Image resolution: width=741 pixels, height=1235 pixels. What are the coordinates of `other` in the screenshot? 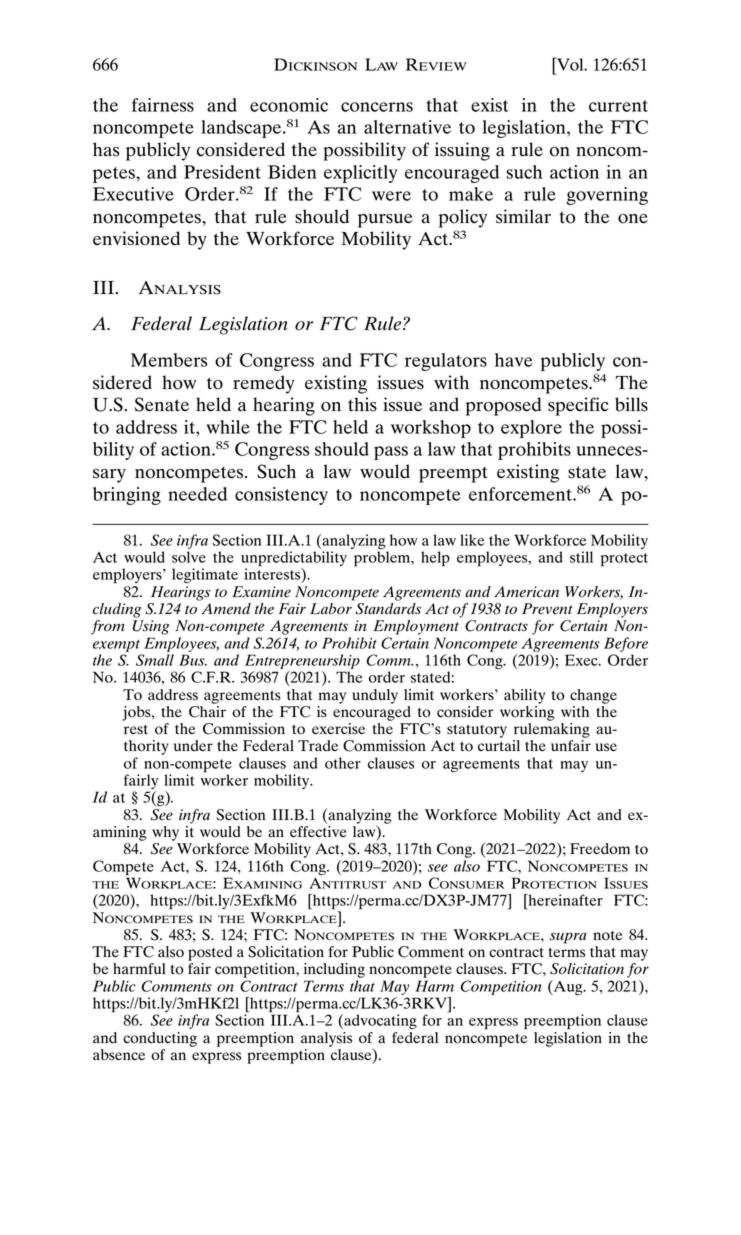 It's located at (343, 763).
